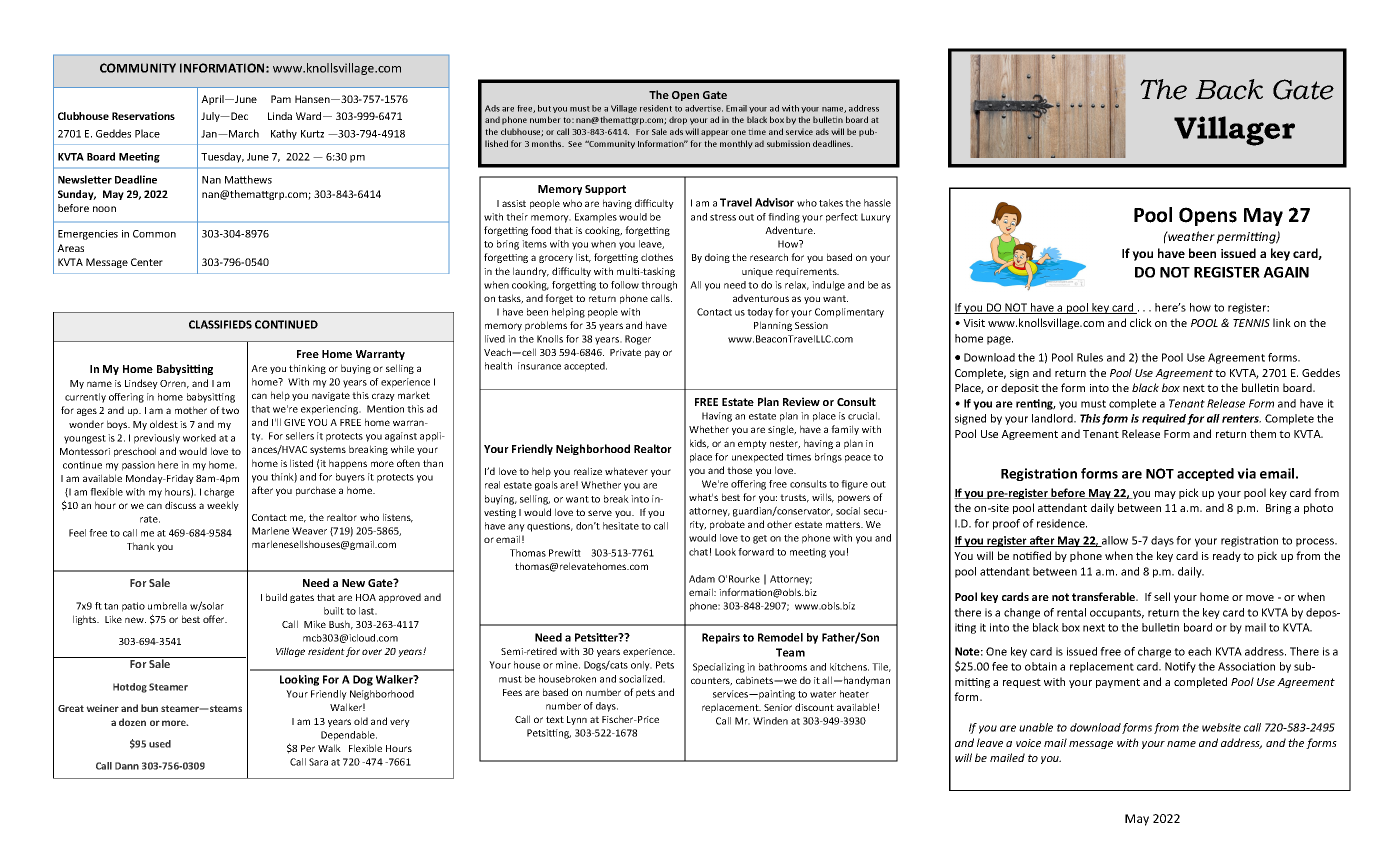 This image has width=1400, height=850. I want to click on Lynn, so click(577, 720).
